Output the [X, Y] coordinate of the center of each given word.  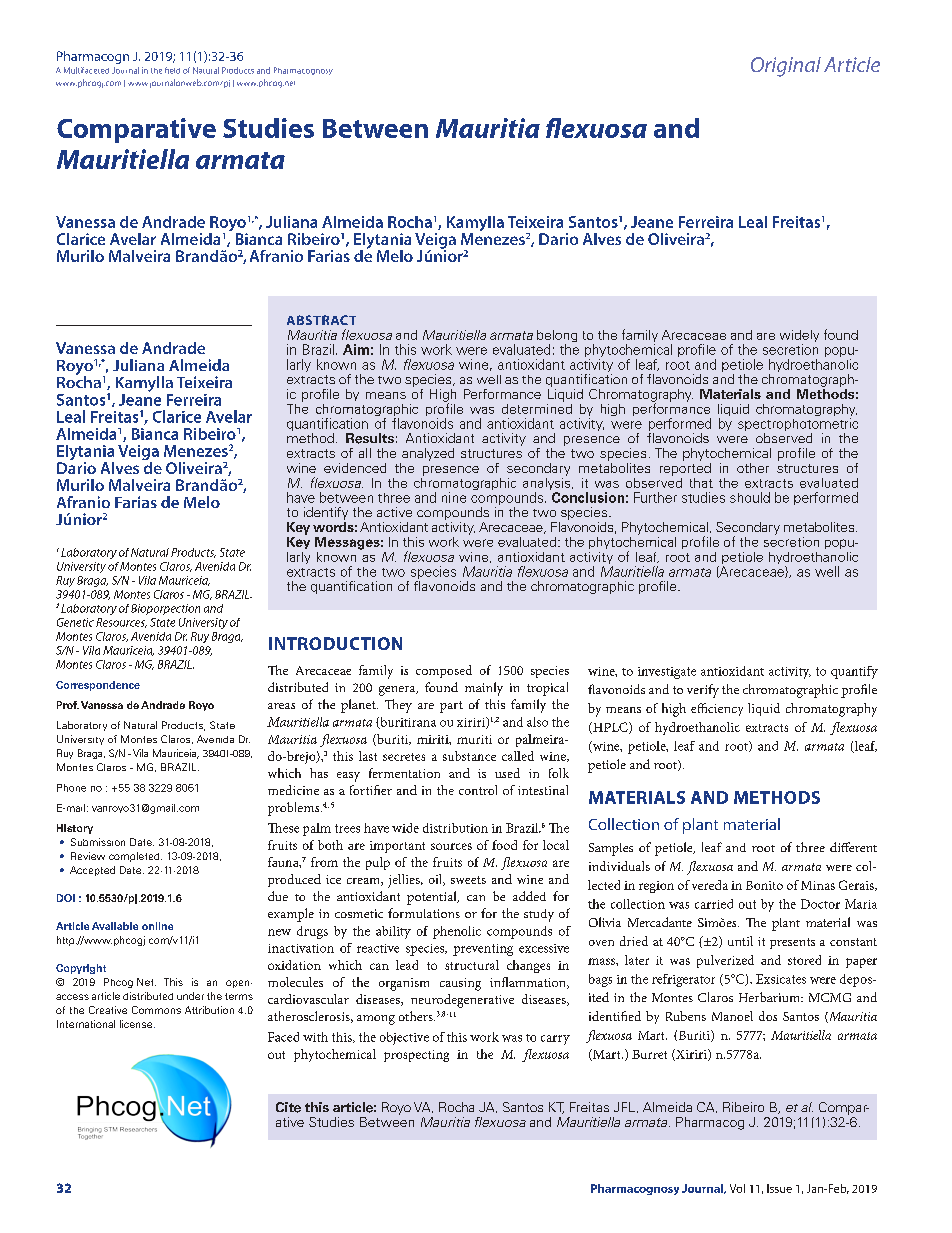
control [478, 790]
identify [326, 513]
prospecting [416, 1056]
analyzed [428, 454]
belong [557, 337]
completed [135, 857]
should [750, 497]
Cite [288, 1107]
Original [786, 67]
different [853, 847]
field [172, 70]
